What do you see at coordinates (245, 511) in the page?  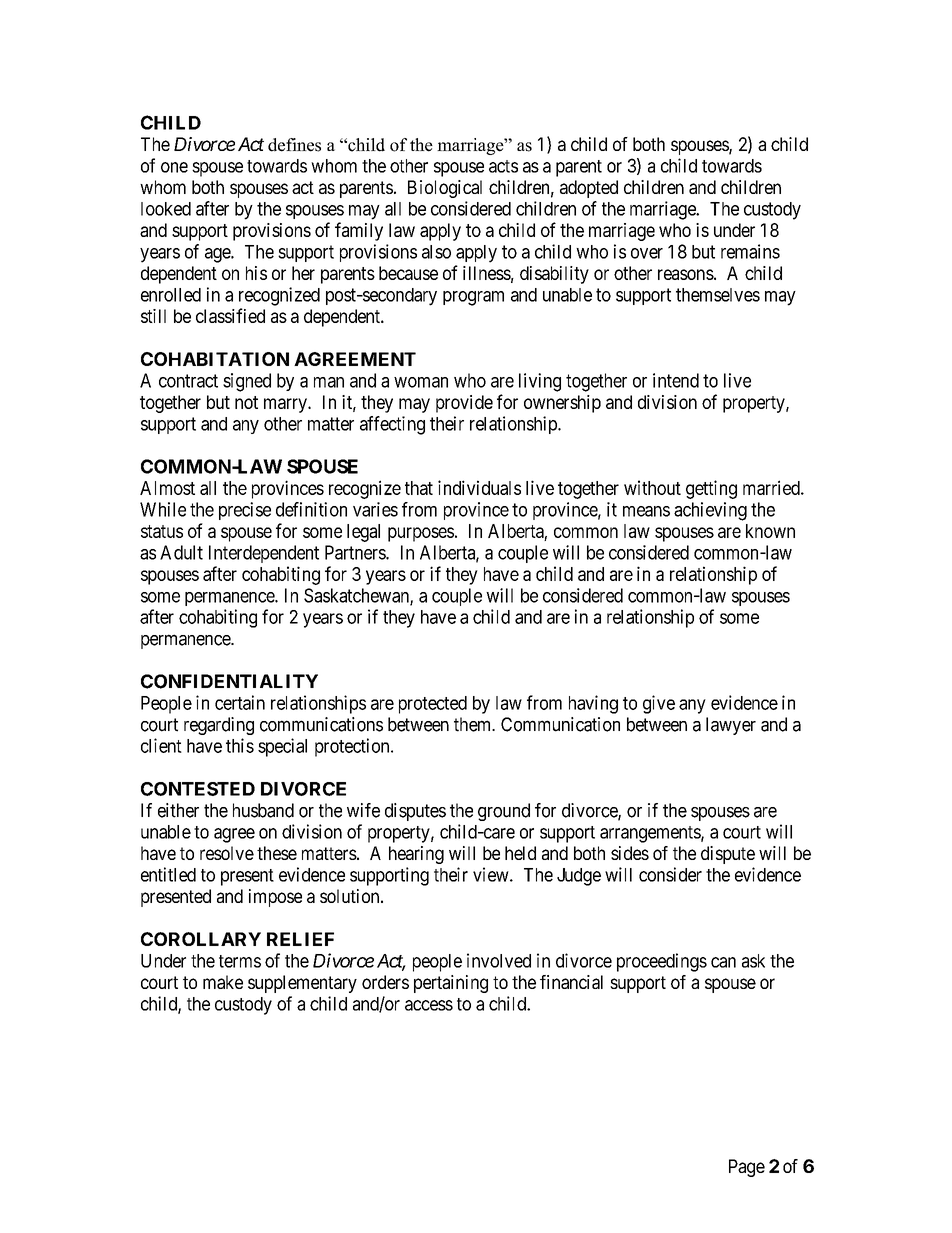 I see `precise` at bounding box center [245, 511].
